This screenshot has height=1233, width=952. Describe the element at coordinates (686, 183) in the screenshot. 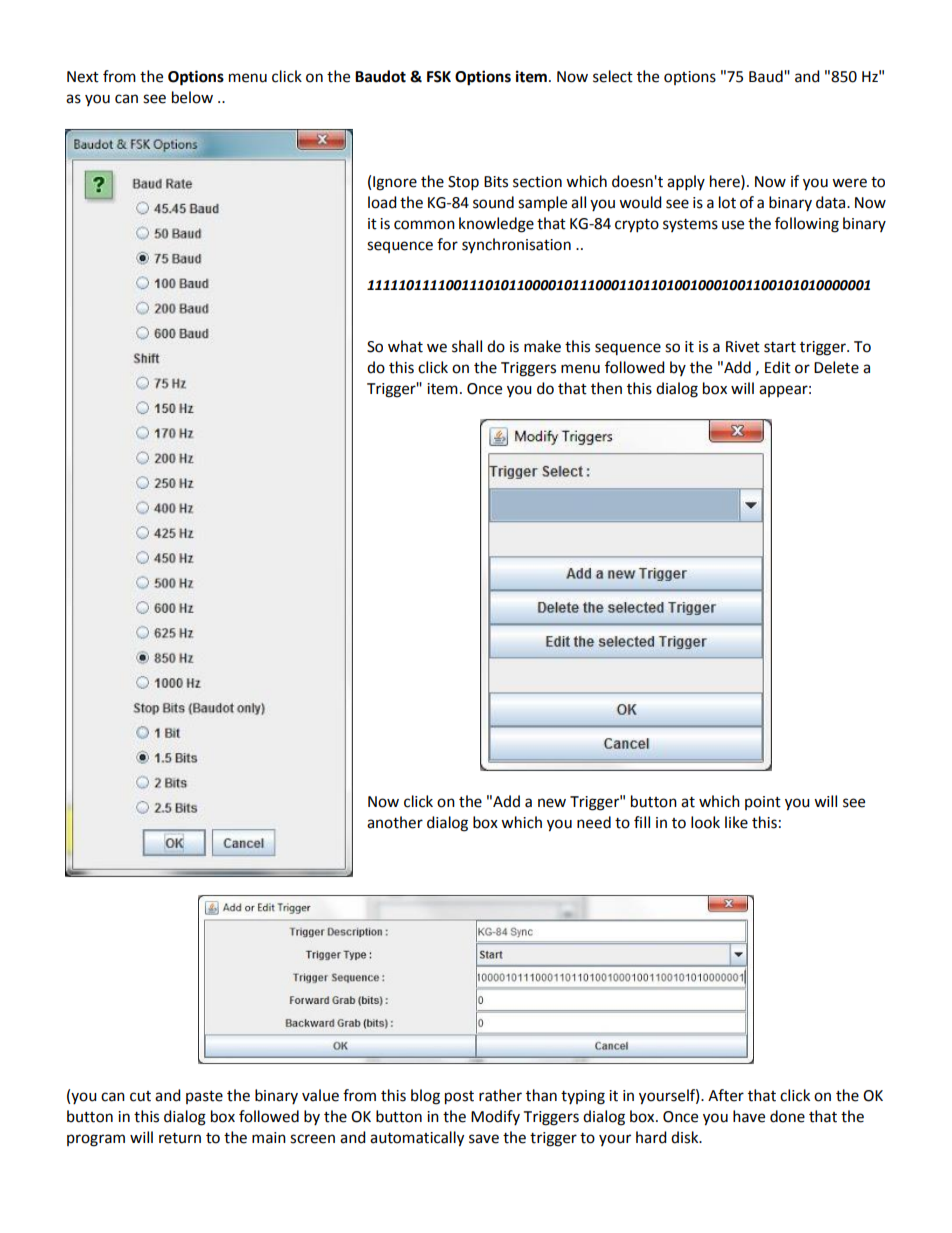

I see `apply` at that location.
